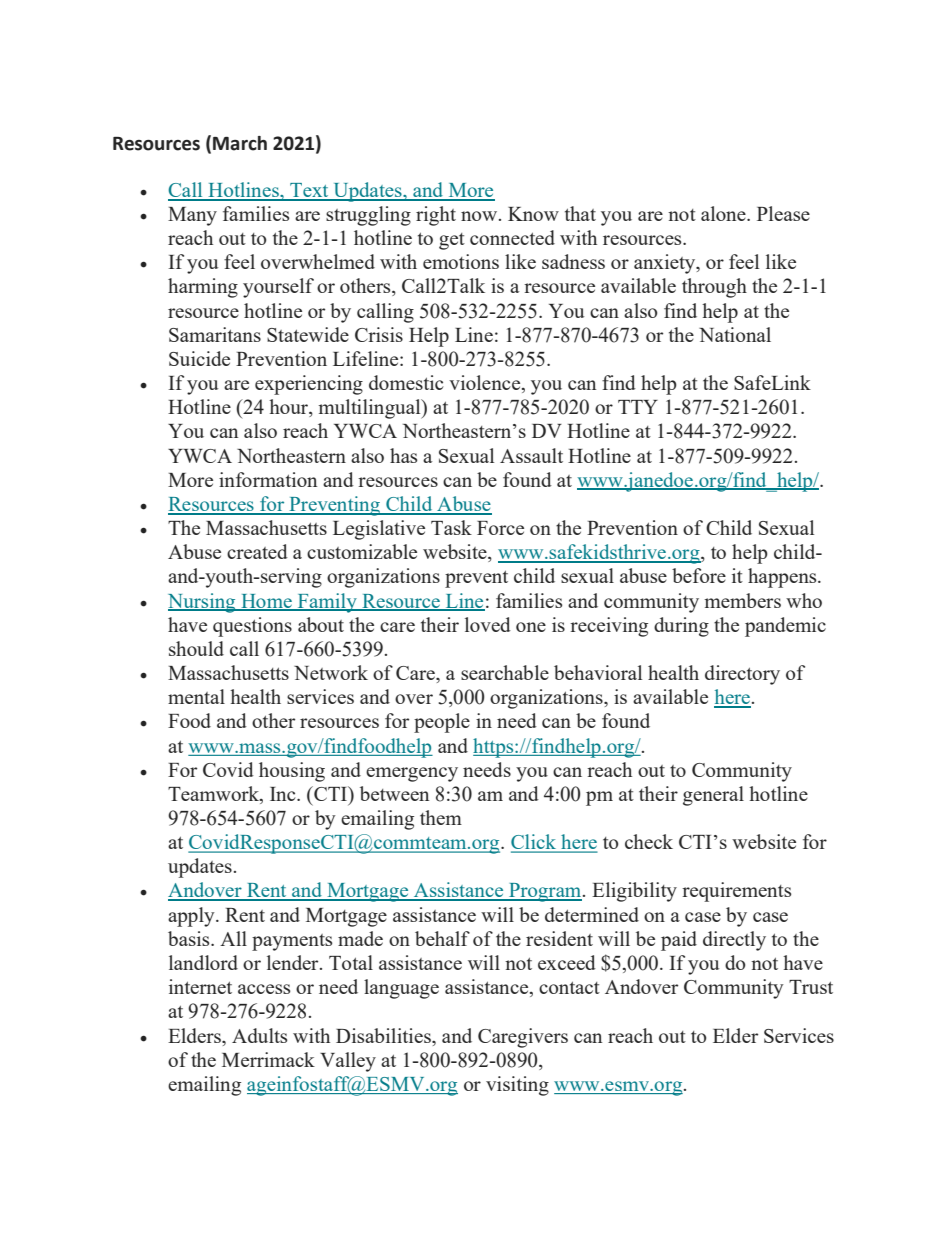 This page has width=952, height=1233. What do you see at coordinates (713, 796) in the page?
I see `general` at bounding box center [713, 796].
